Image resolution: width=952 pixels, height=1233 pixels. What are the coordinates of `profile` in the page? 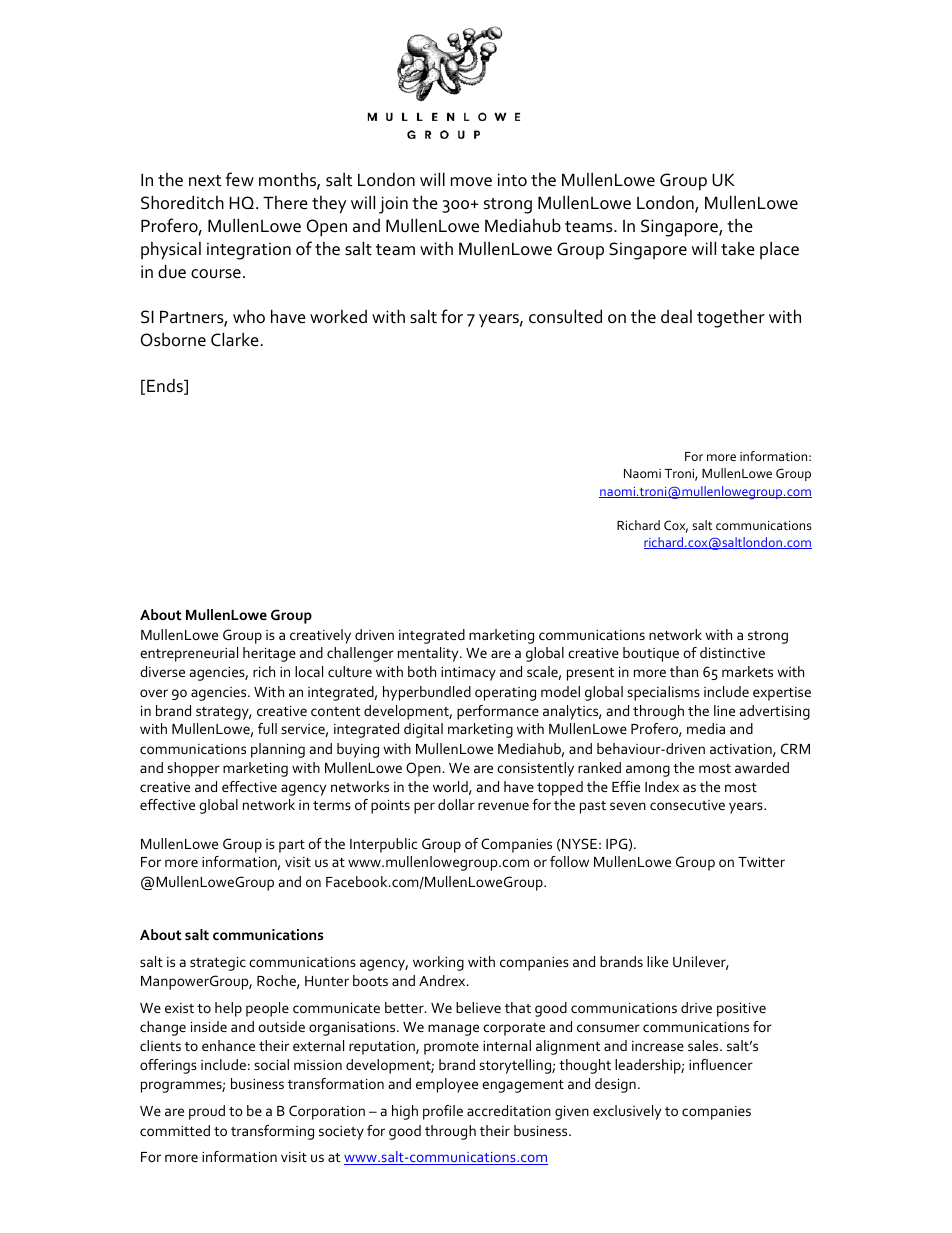 It's located at (443, 1112).
